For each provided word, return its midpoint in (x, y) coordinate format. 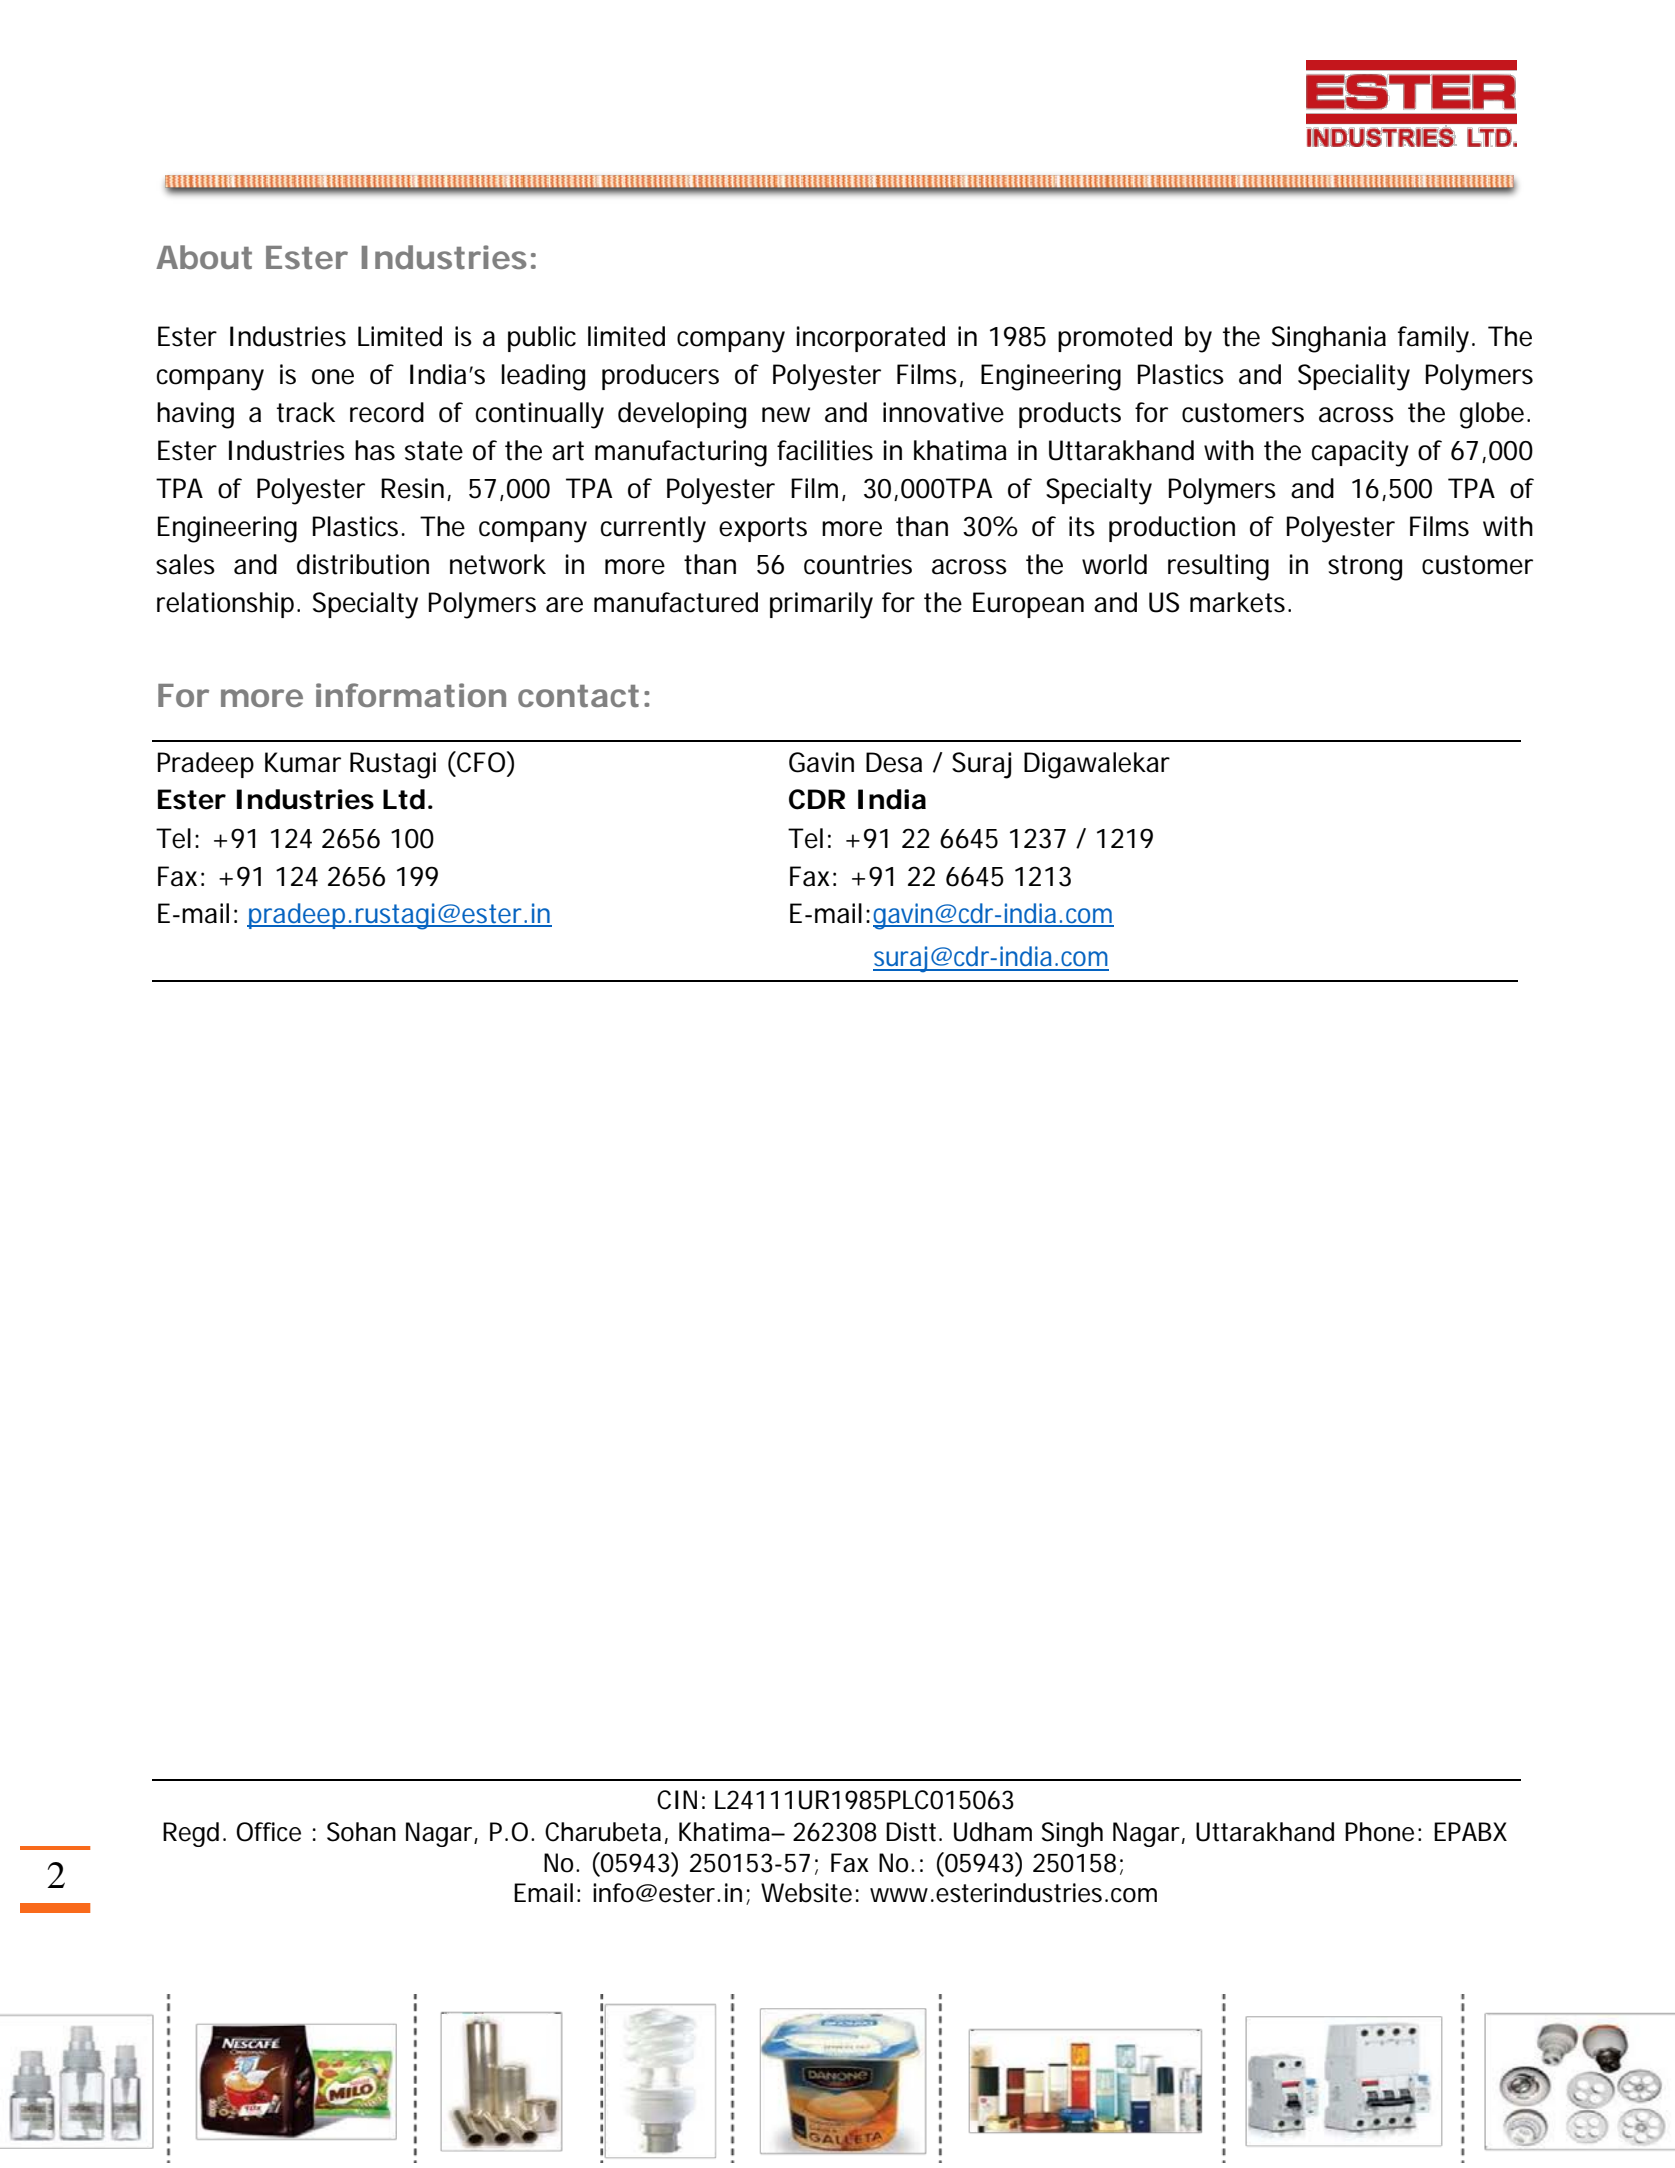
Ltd (404, 799)
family (1435, 339)
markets (1240, 602)
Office (268, 1832)
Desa (894, 762)
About (204, 257)
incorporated (871, 339)
